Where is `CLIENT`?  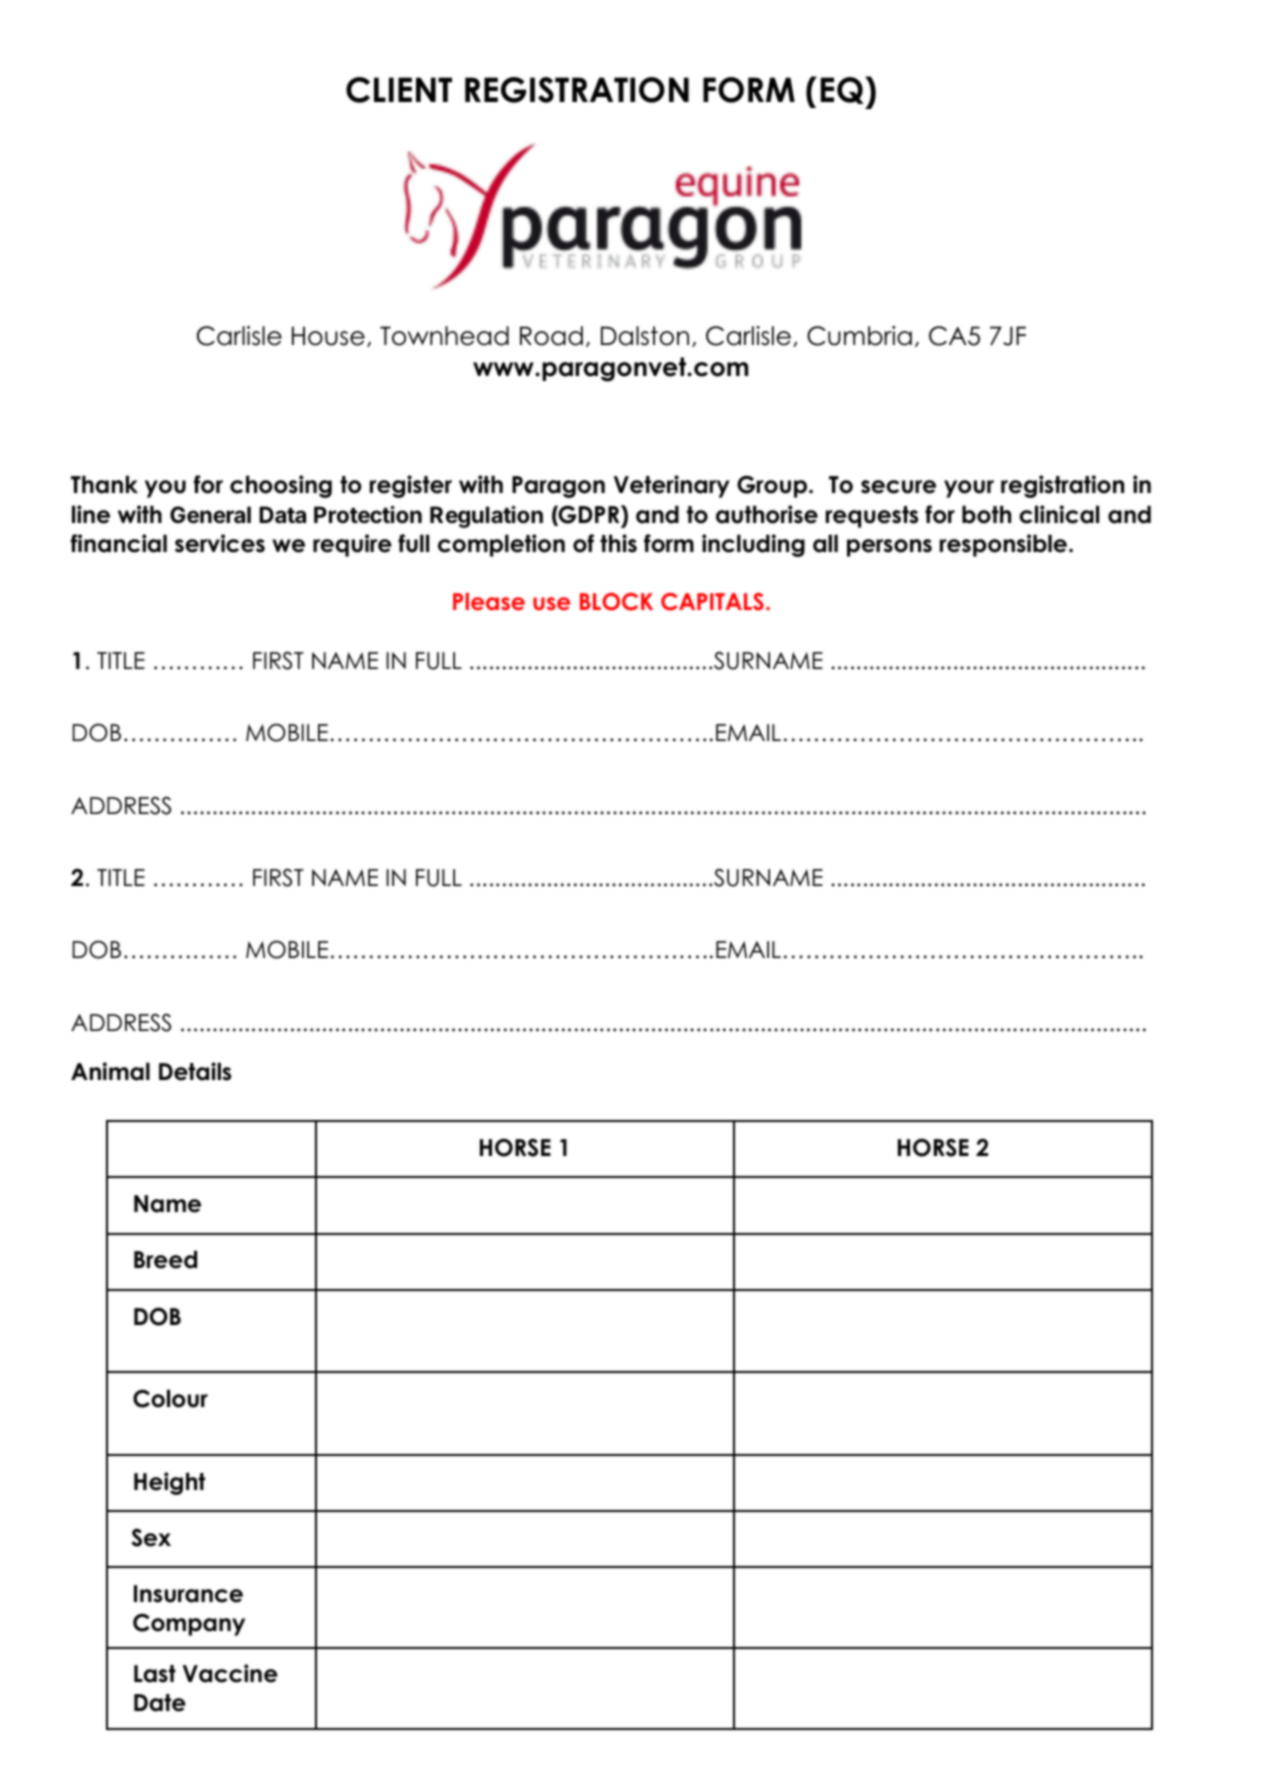 CLIENT is located at coordinates (399, 90).
